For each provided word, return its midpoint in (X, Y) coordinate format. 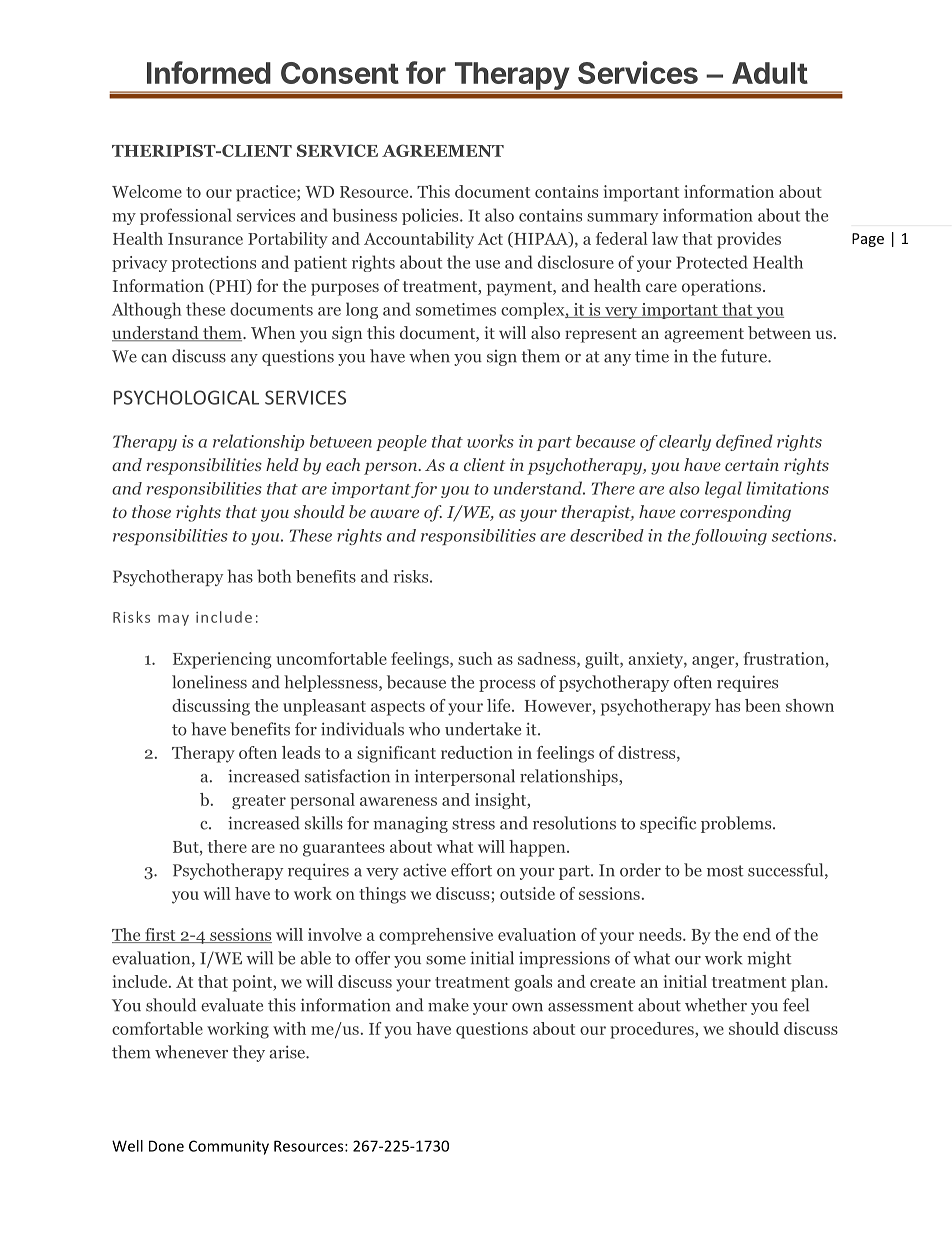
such (475, 658)
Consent (340, 73)
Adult (770, 73)
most (725, 871)
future (745, 356)
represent (601, 335)
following (729, 537)
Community (229, 1147)
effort (471, 870)
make (448, 1005)
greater (259, 802)
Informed (209, 72)
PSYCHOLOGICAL (186, 397)
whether (716, 1005)
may (173, 620)
